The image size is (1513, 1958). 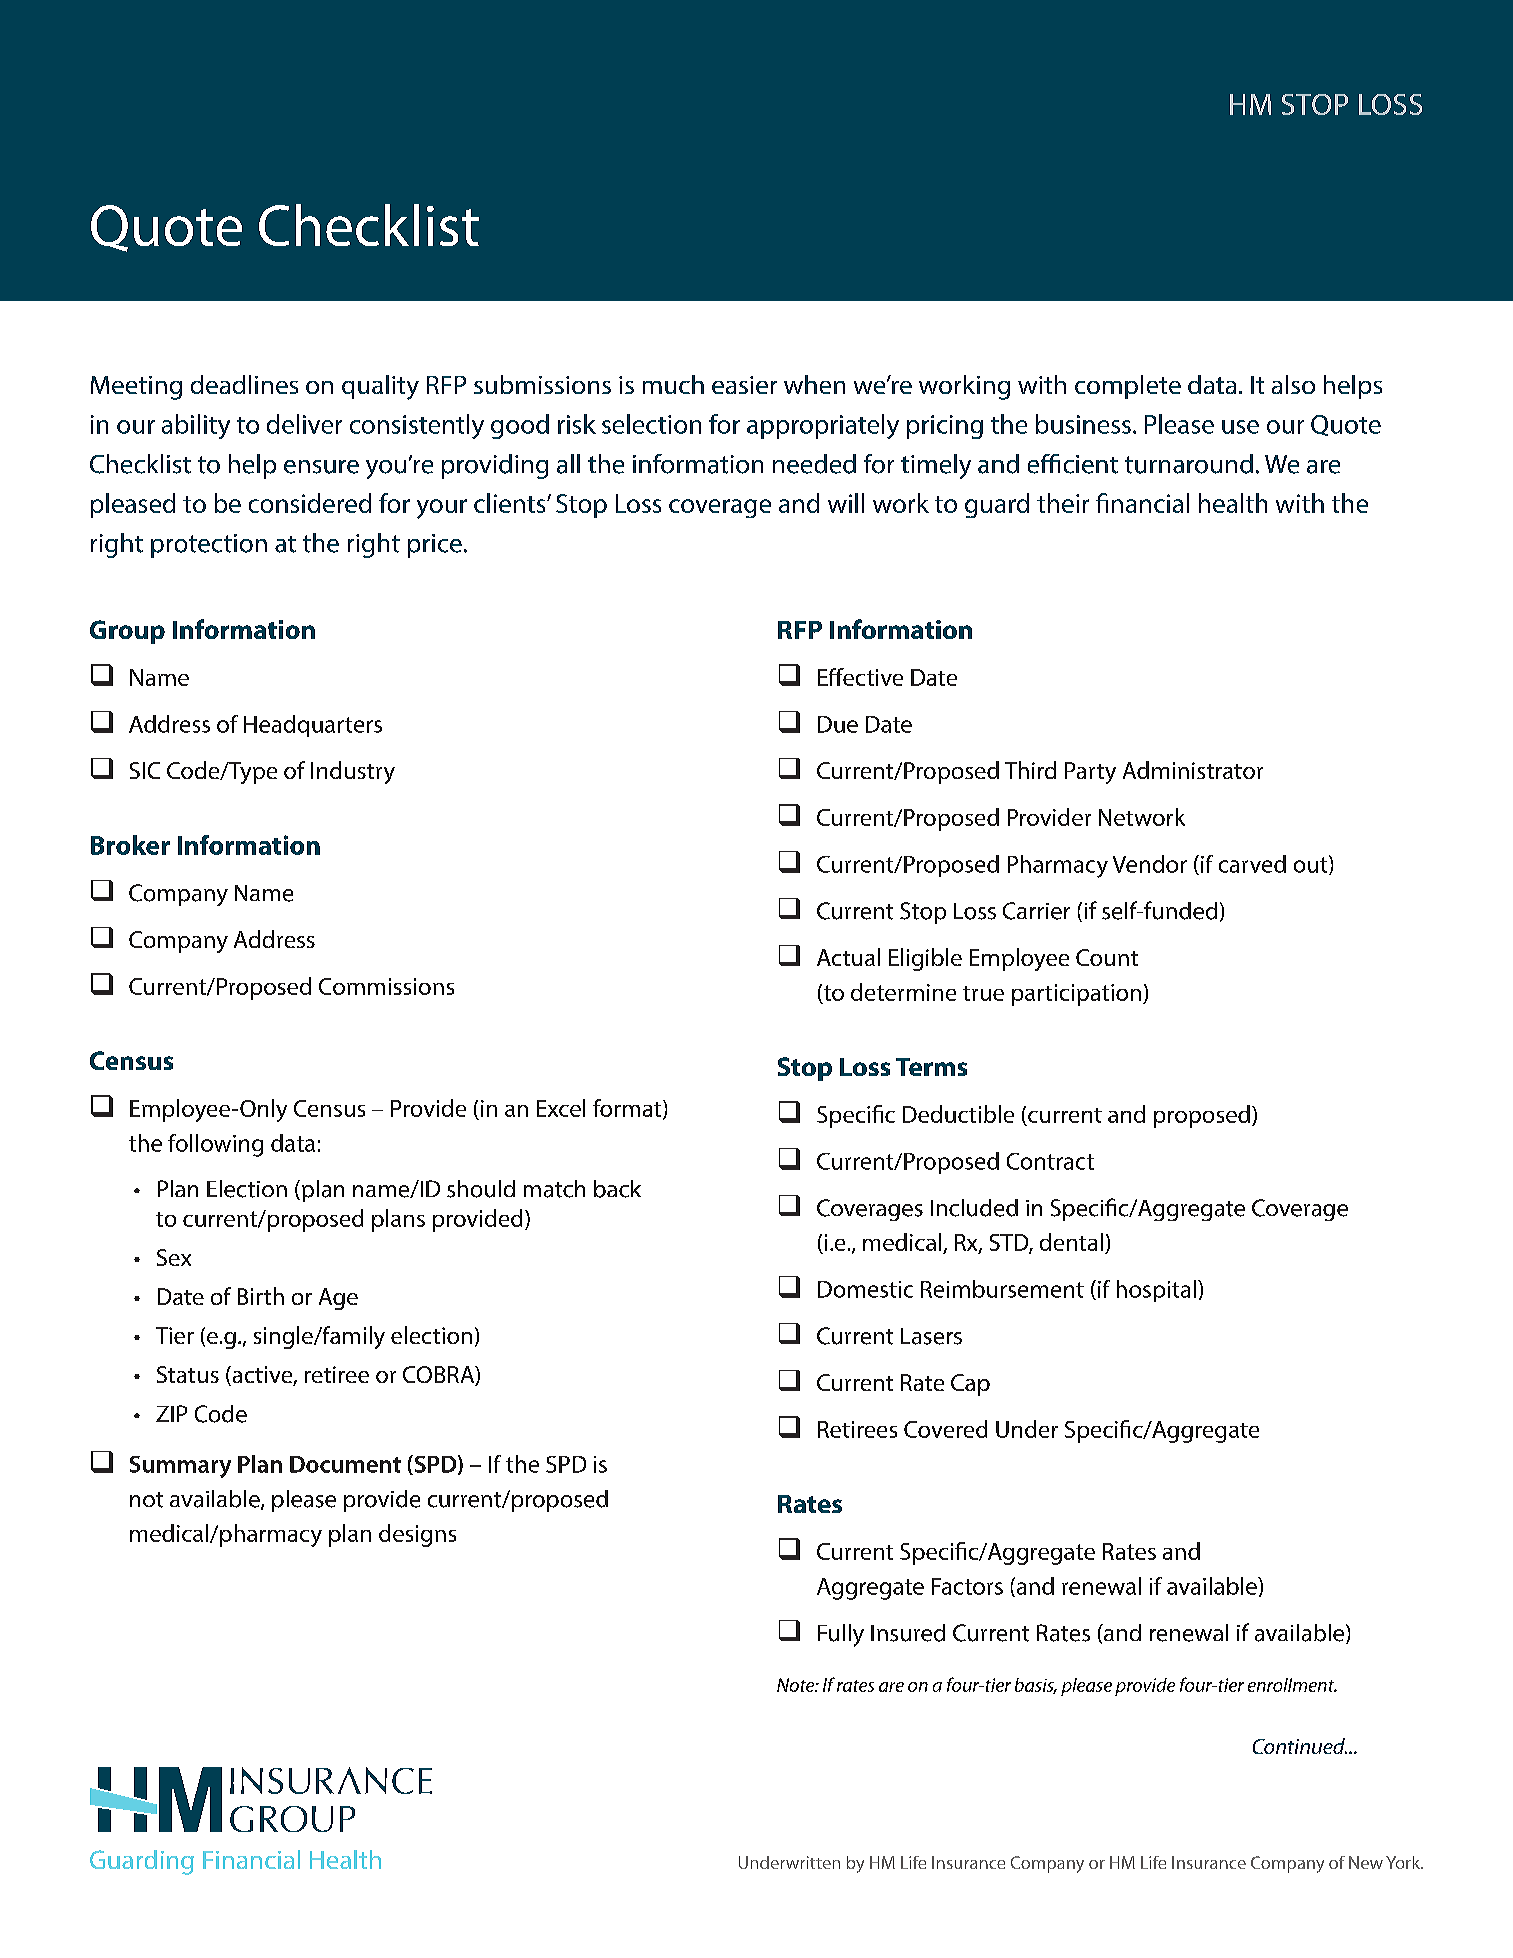 What do you see at coordinates (417, 1535) in the screenshot?
I see `designs` at bounding box center [417, 1535].
